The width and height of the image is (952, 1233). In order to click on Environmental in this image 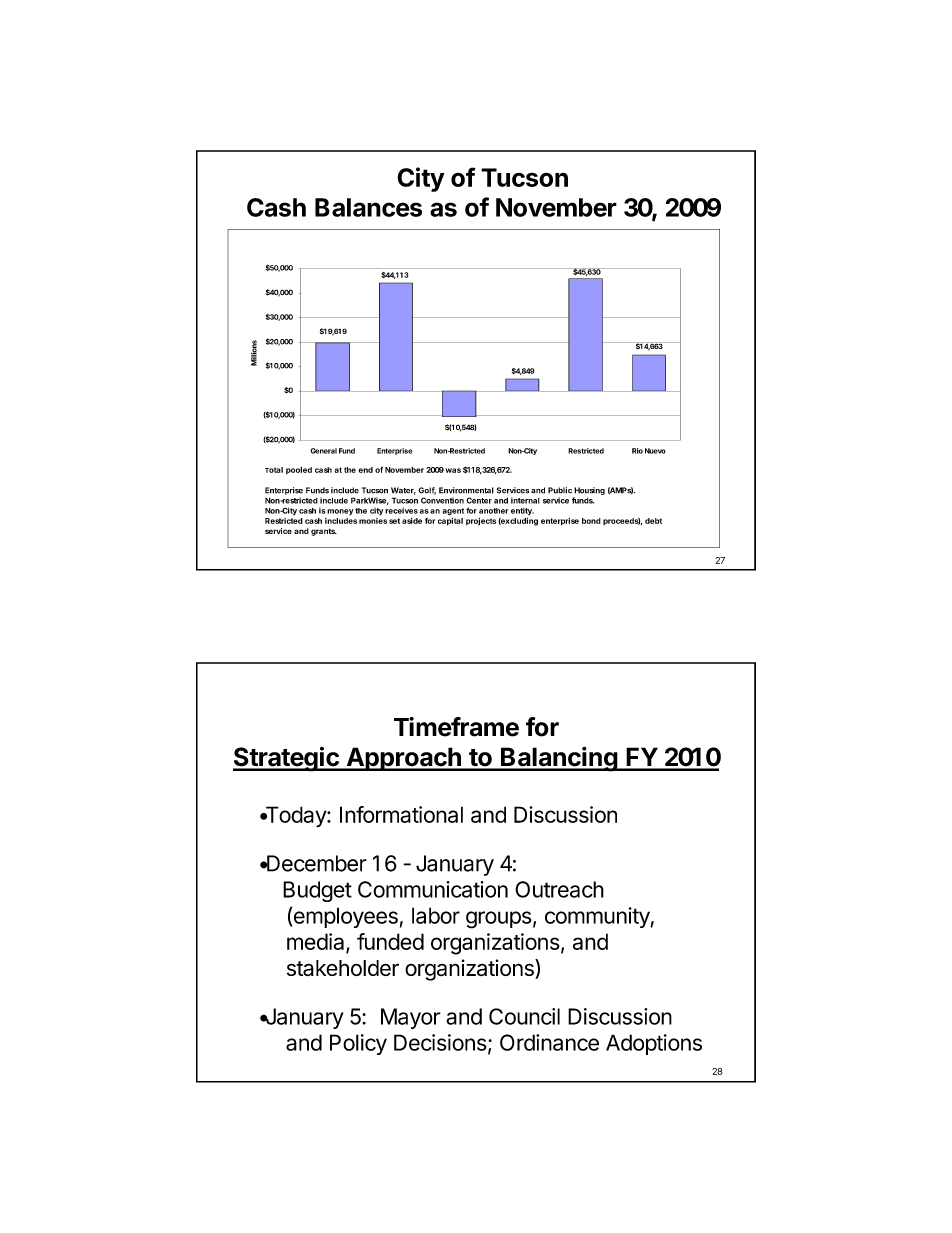, I will do `click(466, 490)`.
